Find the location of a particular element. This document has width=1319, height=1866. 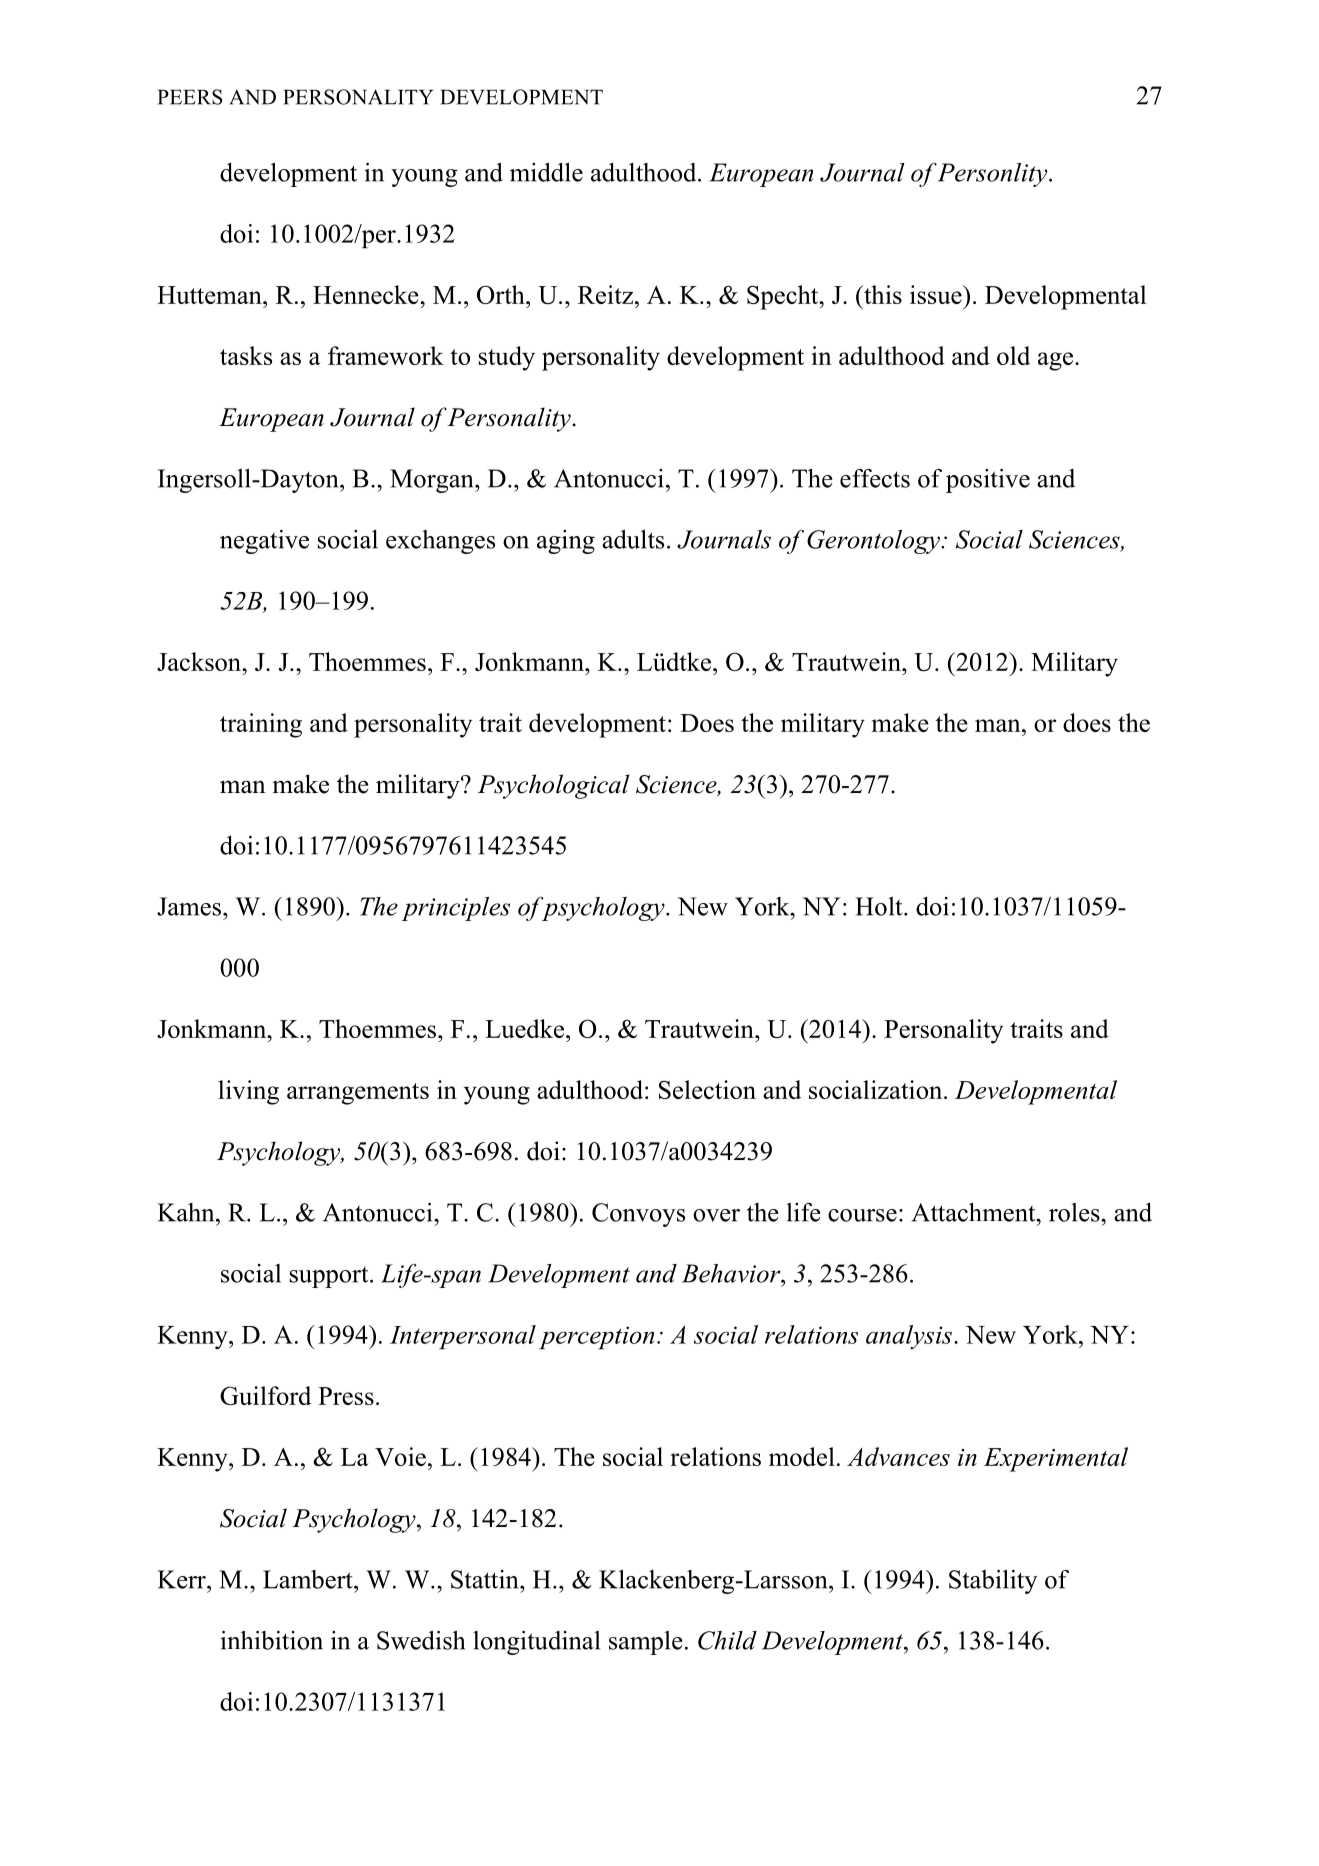

issue is located at coordinates (937, 294).
